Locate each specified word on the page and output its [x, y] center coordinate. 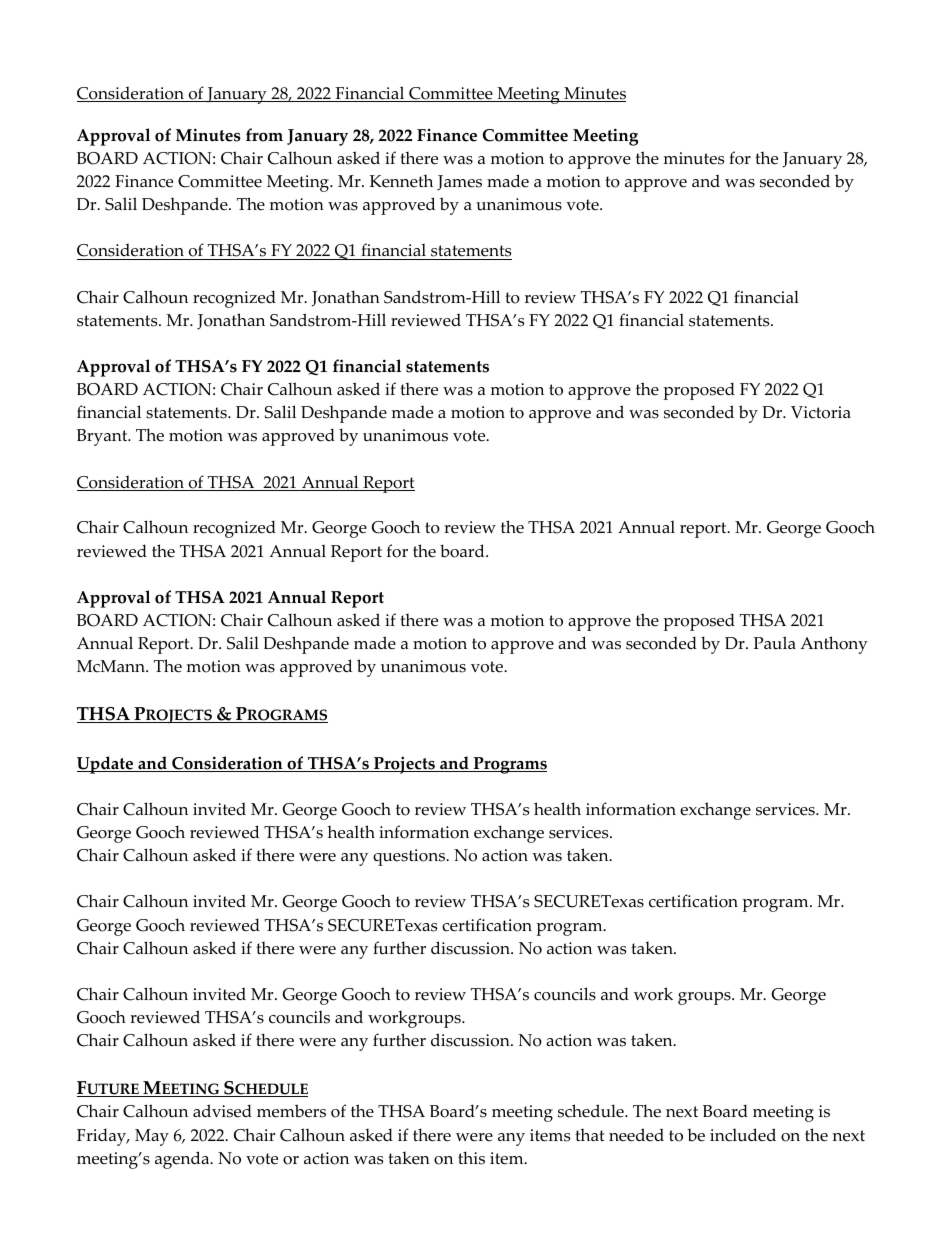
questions [410, 857]
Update [106, 765]
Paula [775, 643]
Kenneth [401, 181]
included [743, 1135]
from [264, 135]
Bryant [103, 437]
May [152, 1137]
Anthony [834, 645]
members [291, 1111]
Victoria [821, 412]
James [459, 183]
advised [222, 1111]
